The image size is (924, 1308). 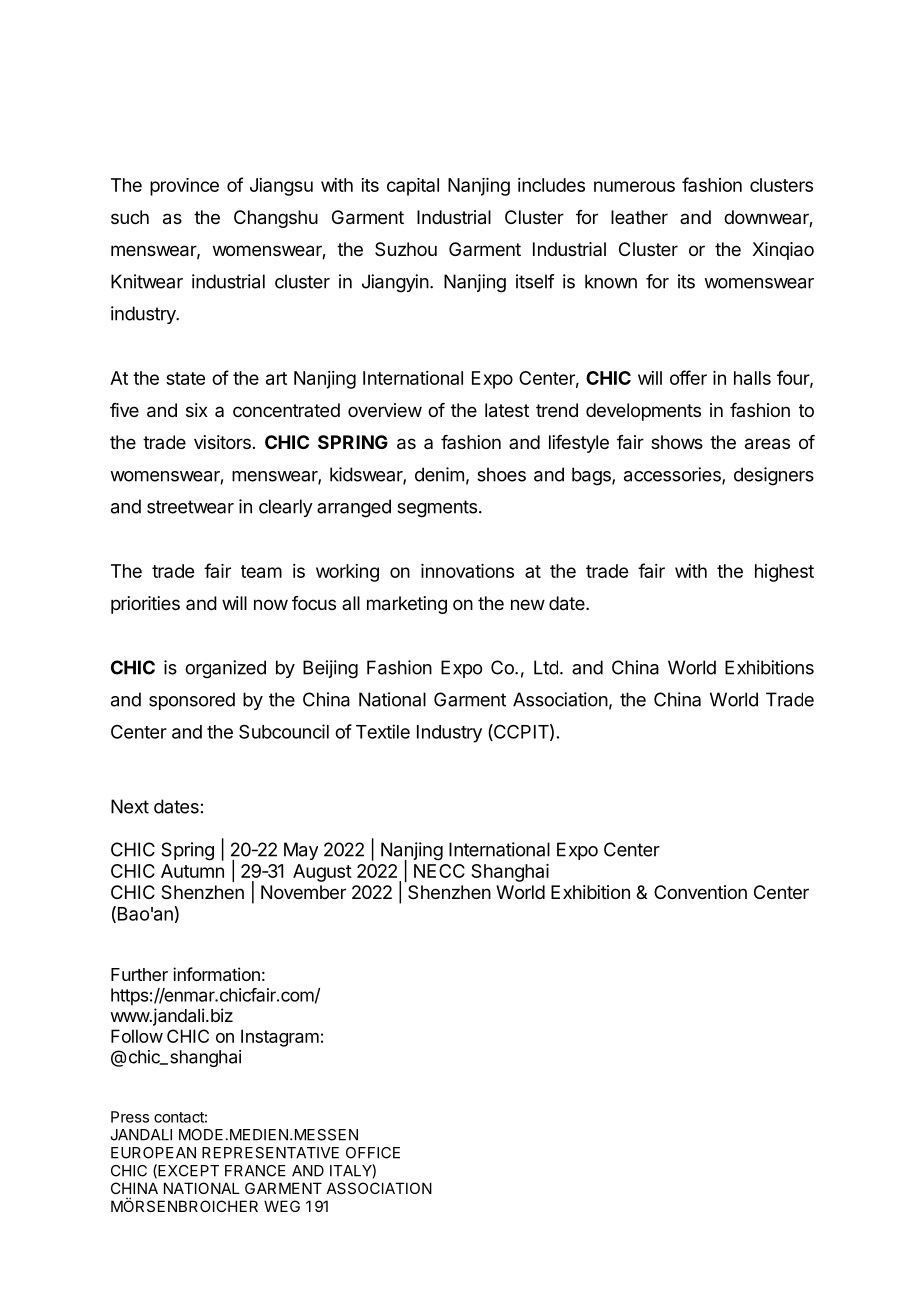 I want to click on leather, so click(x=639, y=217).
